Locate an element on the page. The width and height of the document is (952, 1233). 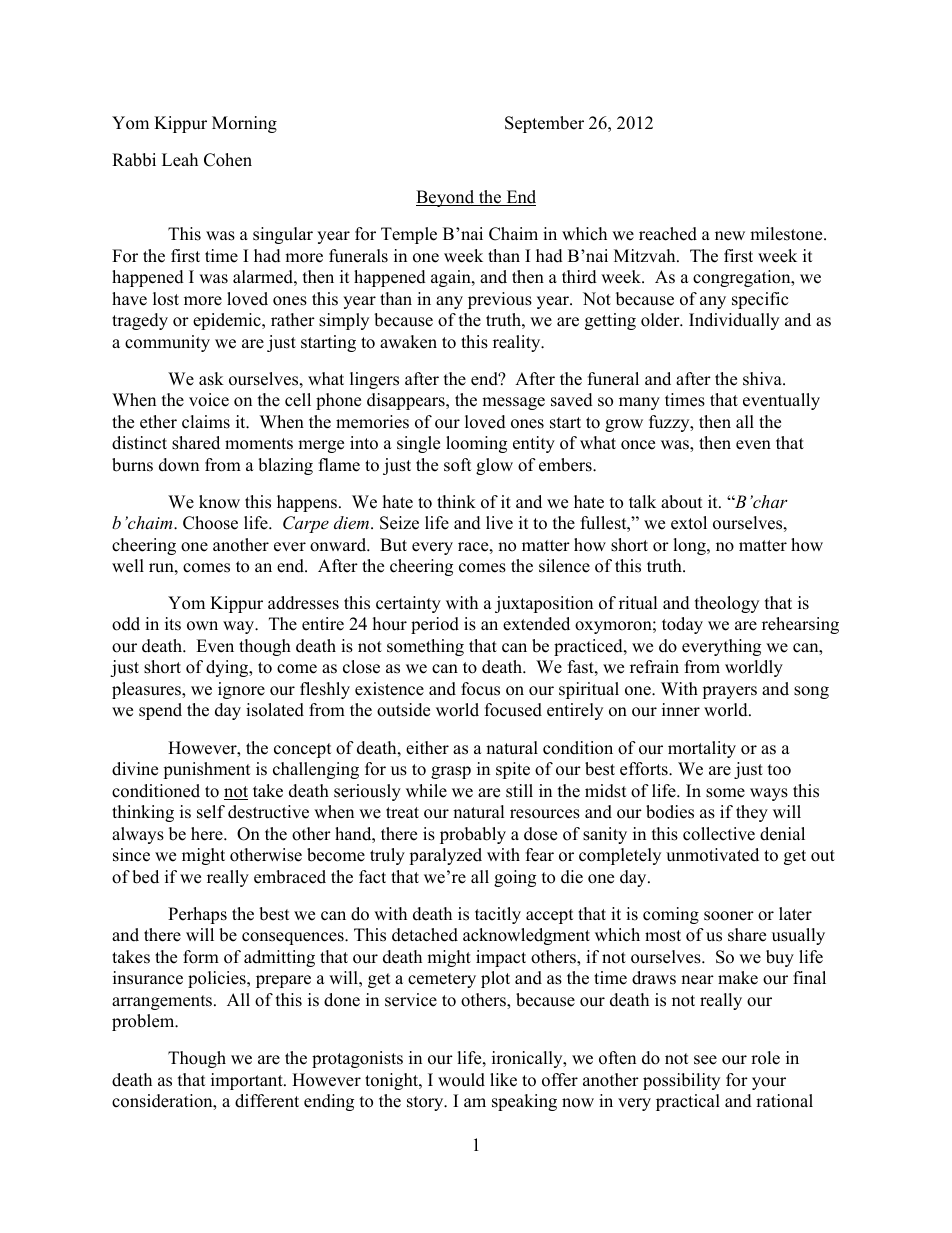
theology is located at coordinates (727, 604).
